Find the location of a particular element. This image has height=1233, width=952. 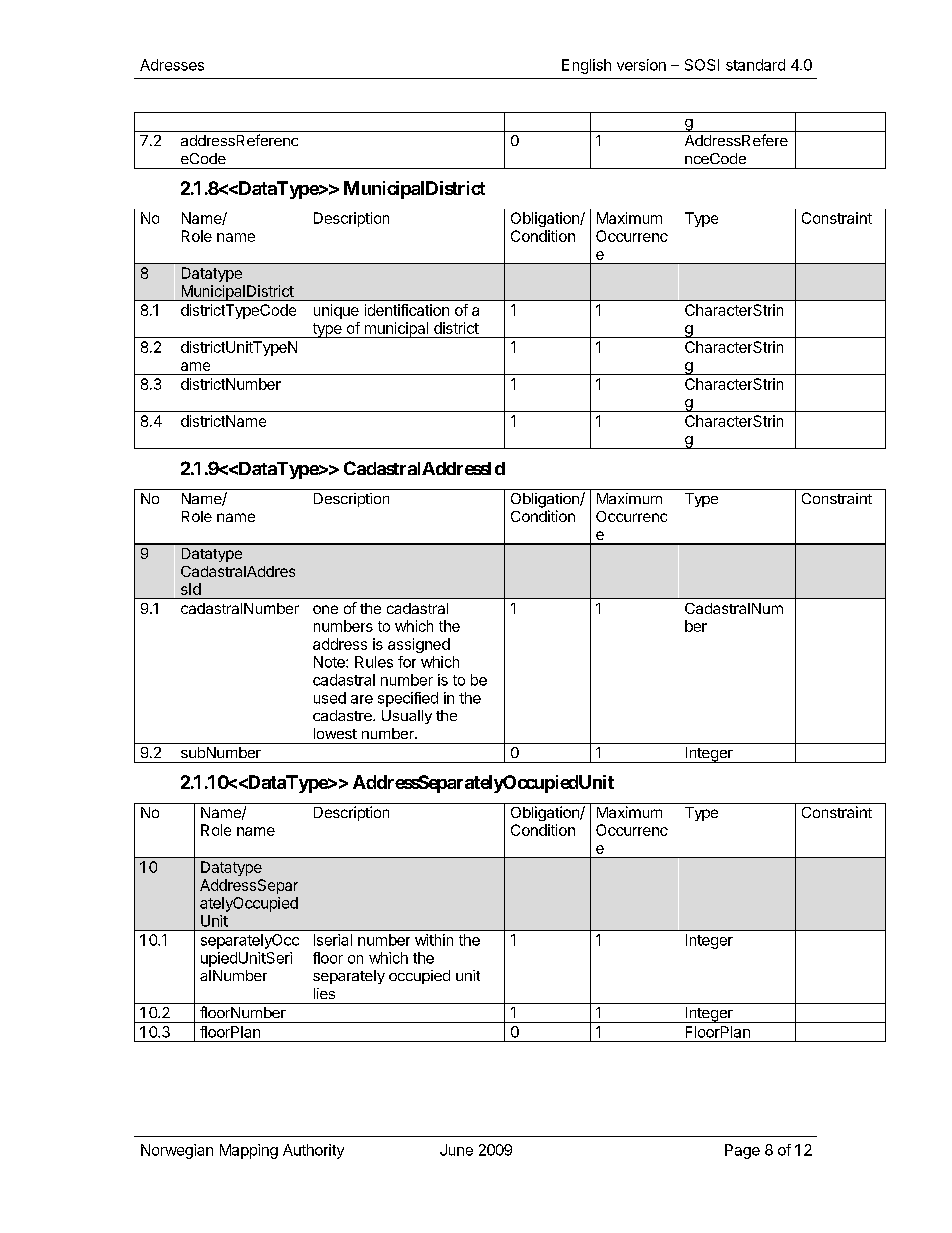

version is located at coordinates (641, 65).
